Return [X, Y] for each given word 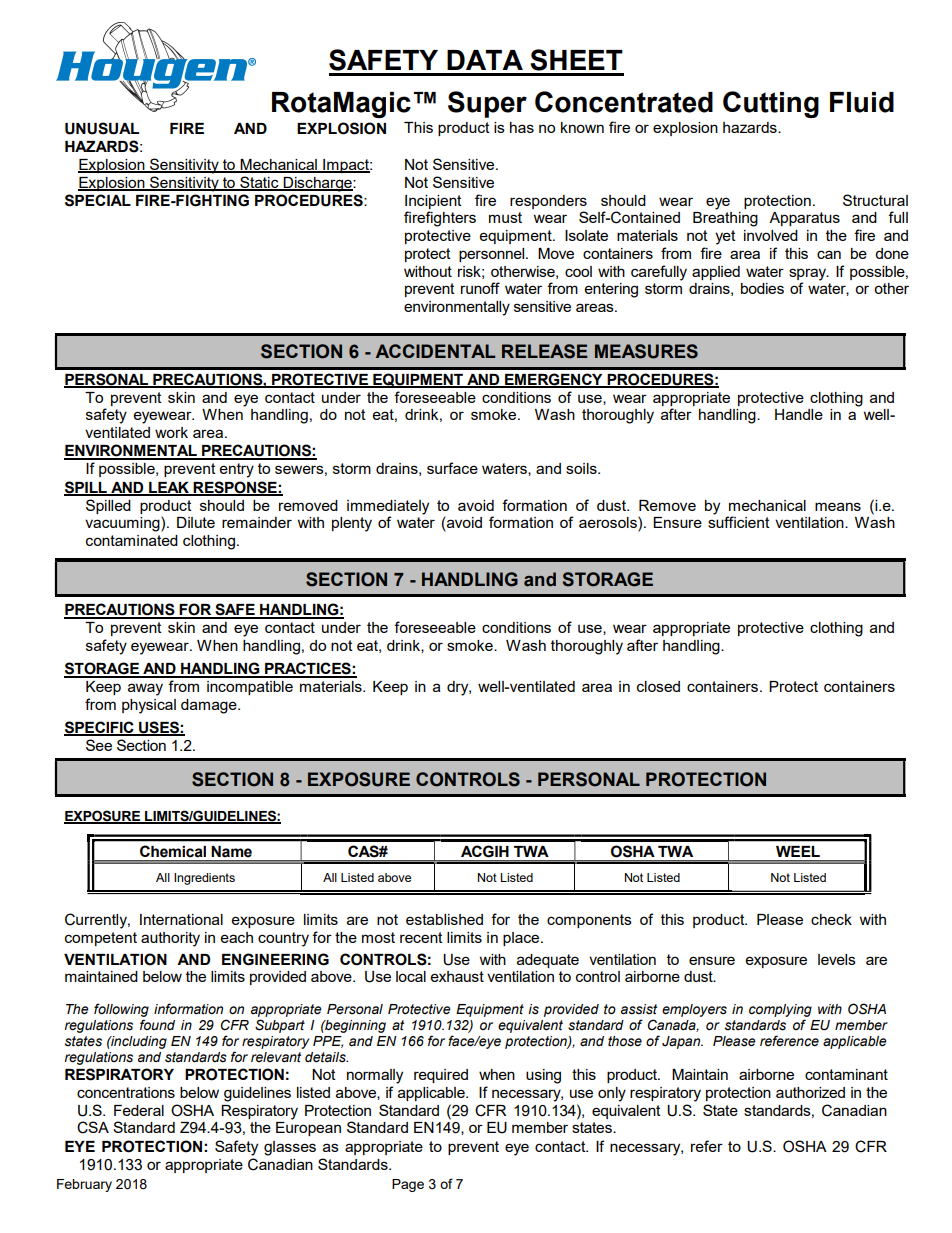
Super [487, 104]
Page [408, 1185]
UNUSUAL [102, 128]
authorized [810, 1092]
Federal [139, 1110]
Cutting [771, 104]
